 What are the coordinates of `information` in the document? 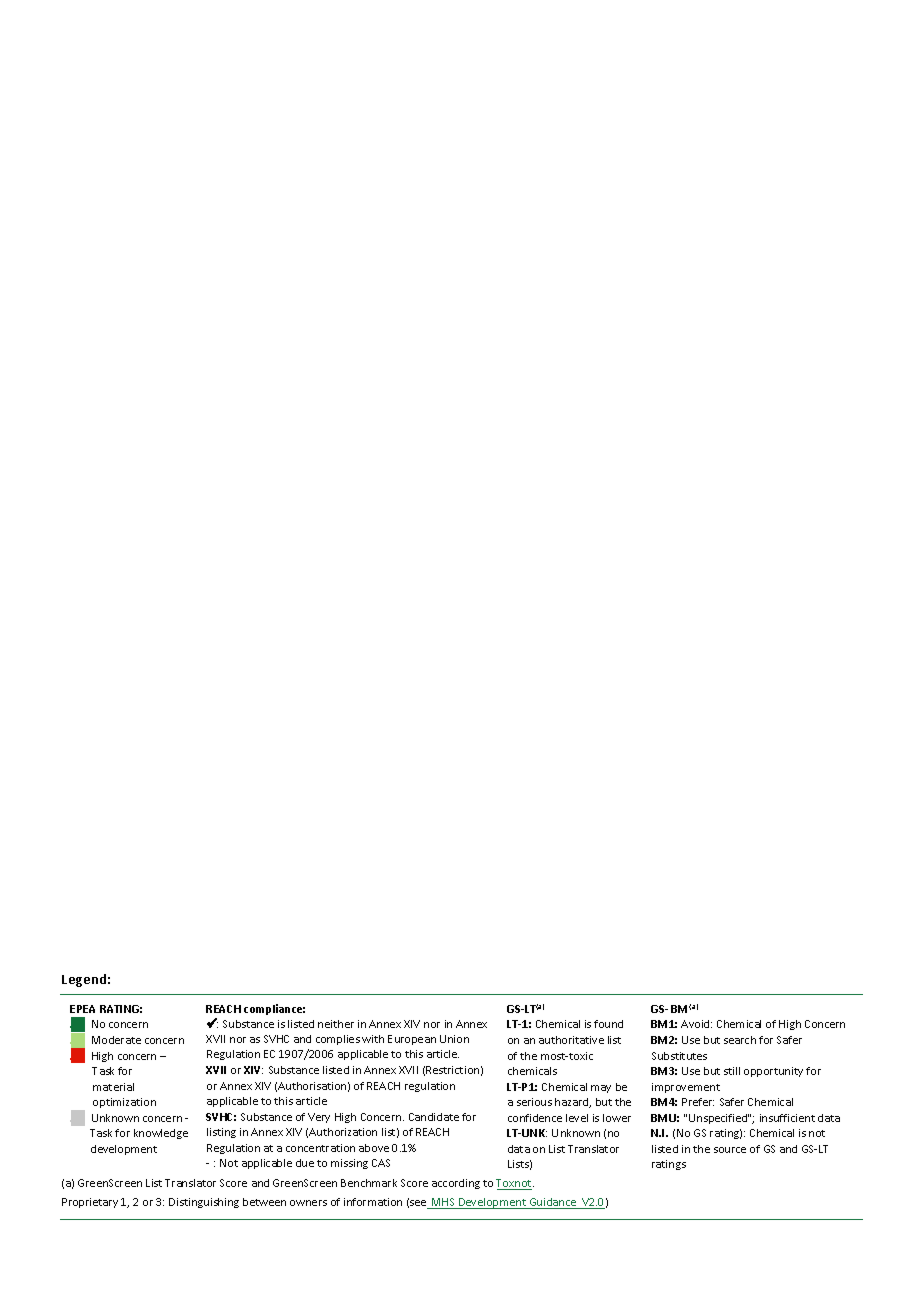 It's located at (373, 1202).
